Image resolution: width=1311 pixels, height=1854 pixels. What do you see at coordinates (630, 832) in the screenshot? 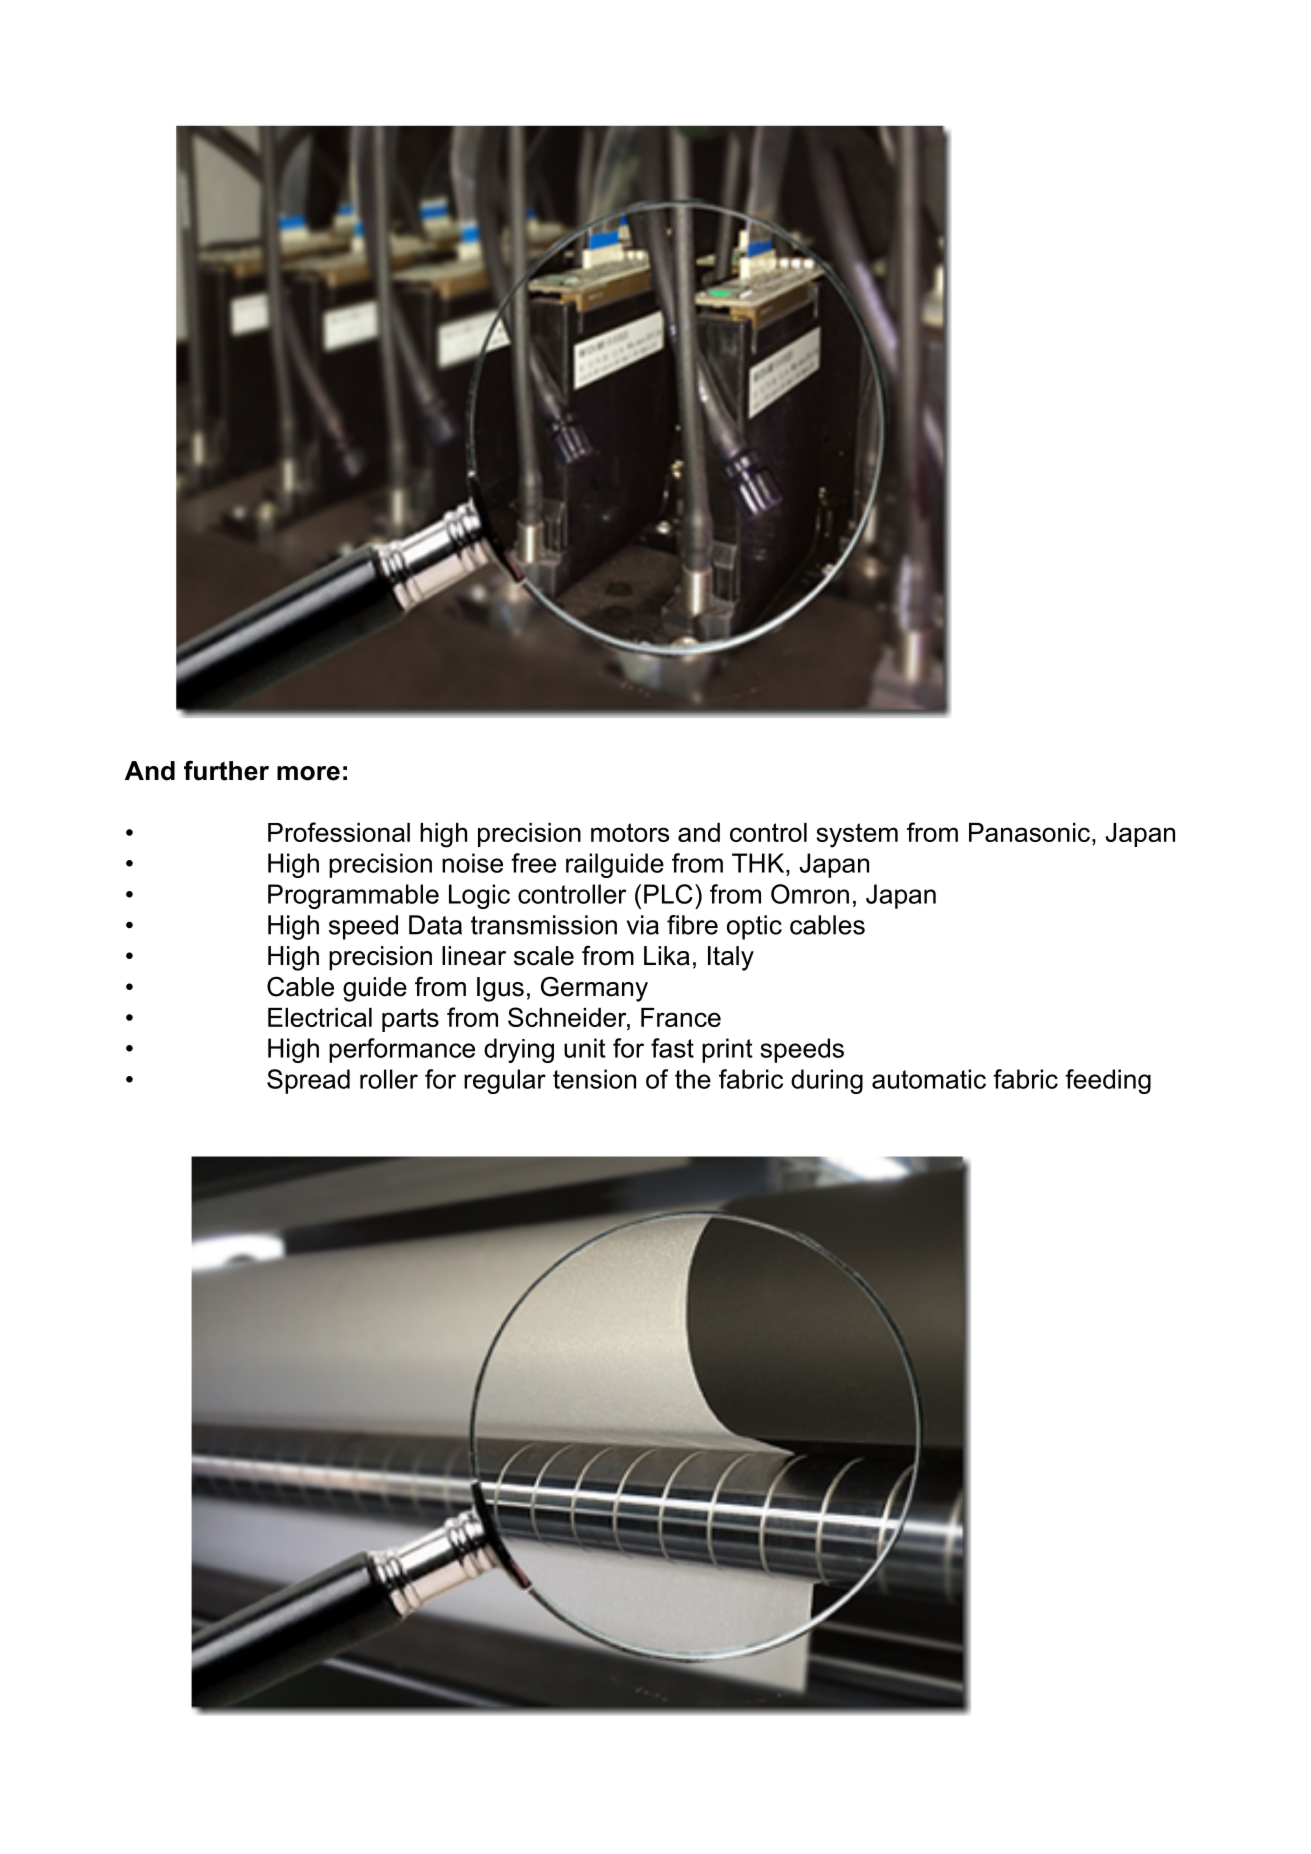
I see `motors` at bounding box center [630, 832].
